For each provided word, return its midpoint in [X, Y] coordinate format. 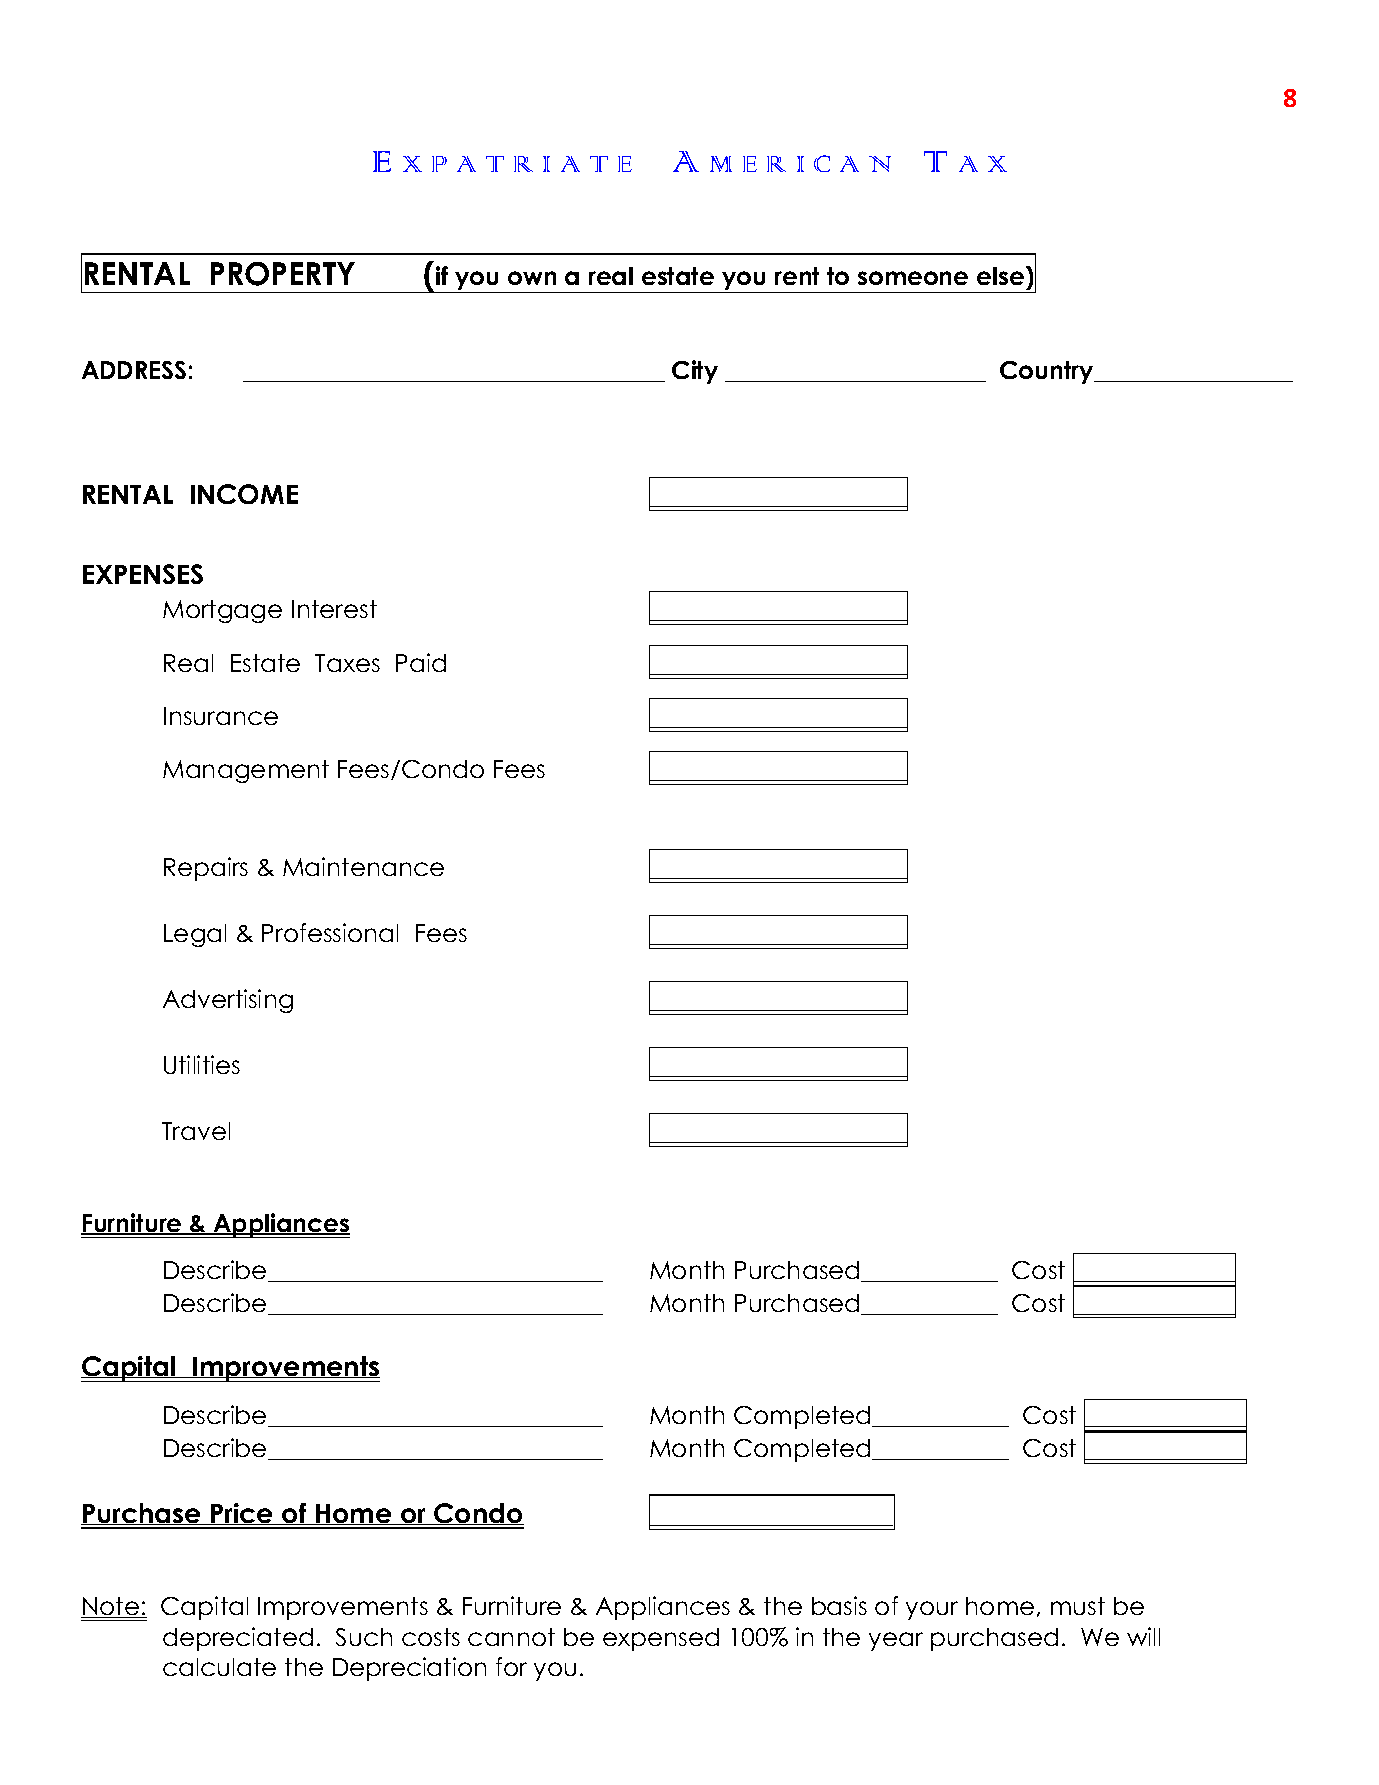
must [1078, 1606]
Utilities [202, 1064]
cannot [511, 1637]
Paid [421, 662]
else [1002, 275]
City [695, 372]
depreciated [238, 1639]
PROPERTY [283, 274]
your [932, 1610]
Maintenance [363, 866]
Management [246, 771]
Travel [196, 1131]
